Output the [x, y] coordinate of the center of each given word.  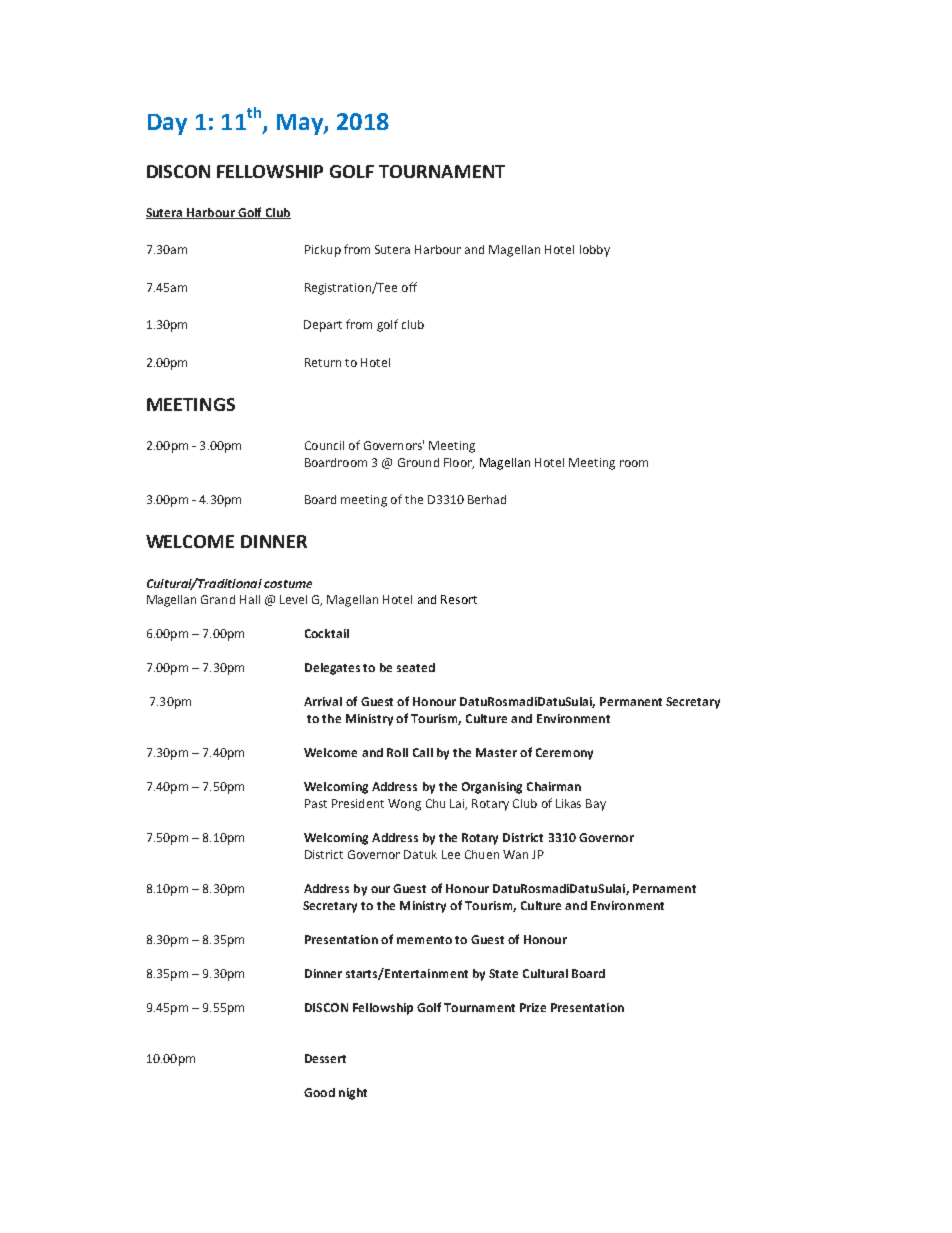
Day [167, 124]
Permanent [631, 701]
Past [316, 803]
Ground [418, 462]
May [301, 124]
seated [416, 667]
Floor [459, 463]
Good [319, 1092]
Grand [218, 599]
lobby [595, 251]
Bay [596, 805]
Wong [404, 805]
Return [323, 362]
